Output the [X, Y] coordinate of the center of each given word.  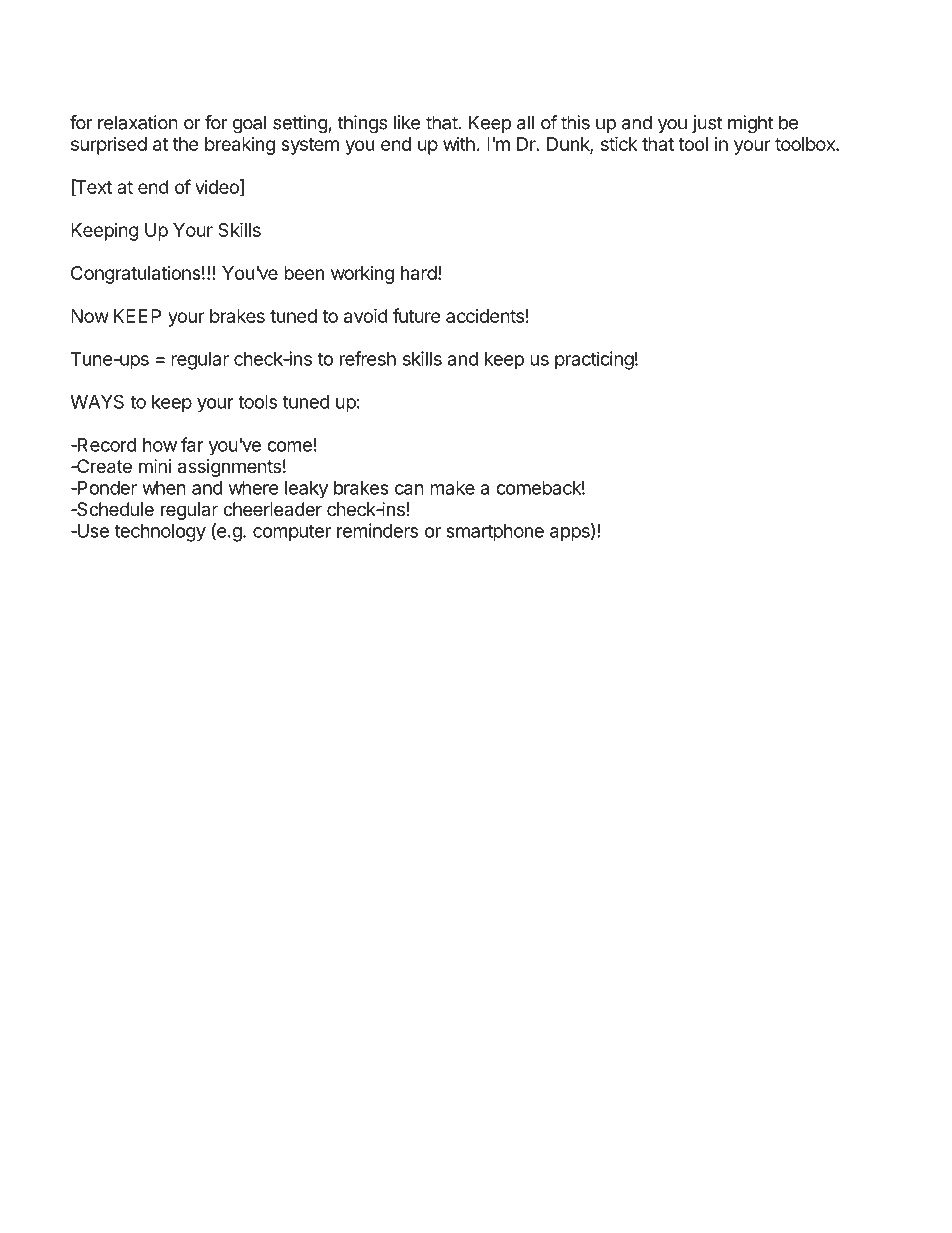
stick [619, 143]
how [160, 445]
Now [90, 316]
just [707, 124]
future [417, 315]
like [407, 122]
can [409, 489]
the [186, 144]
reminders [377, 530]
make [452, 488]
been [304, 273]
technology [160, 533]
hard [419, 273]
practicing [594, 360]
